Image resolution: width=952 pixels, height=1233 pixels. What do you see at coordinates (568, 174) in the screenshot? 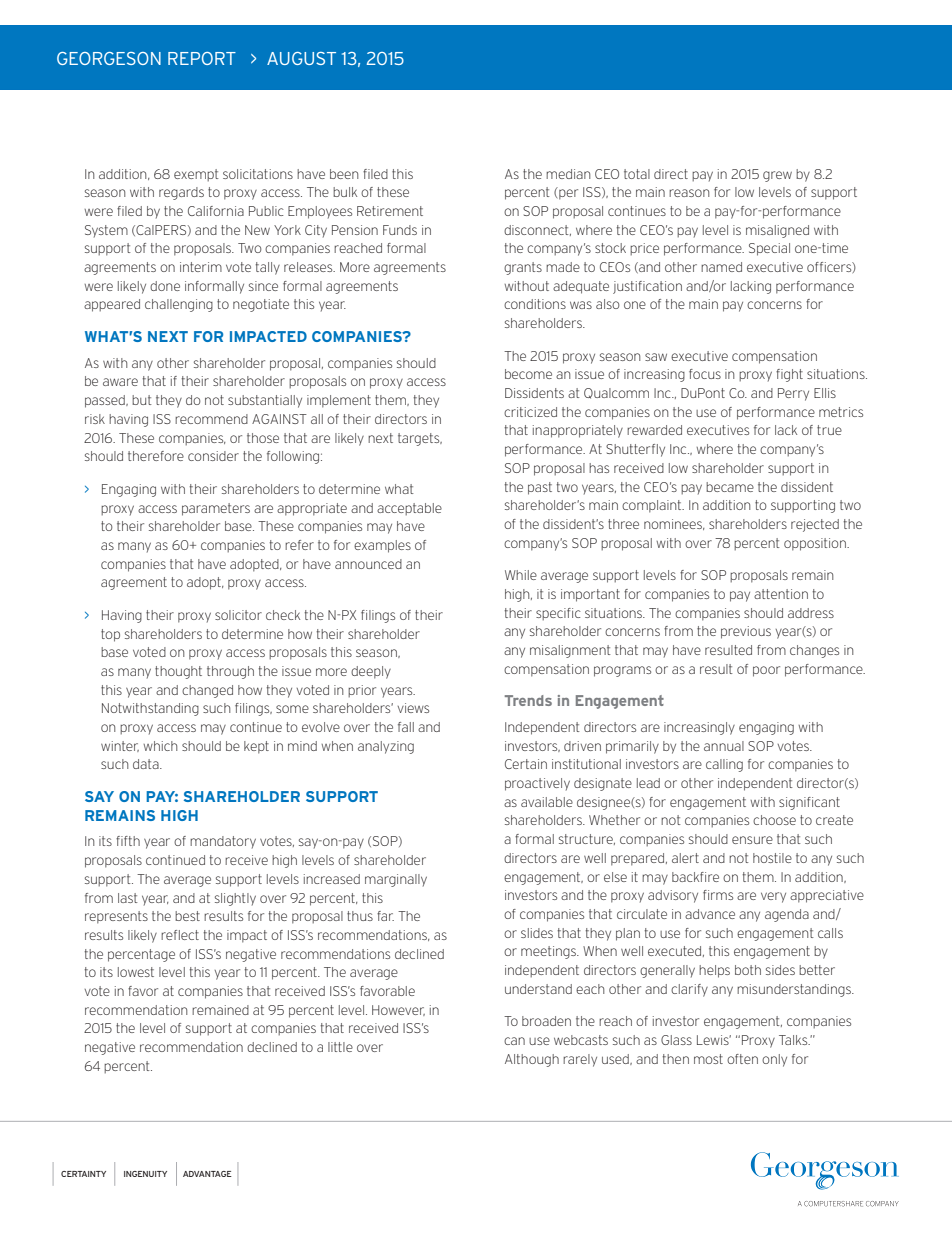
I see `median` at bounding box center [568, 174].
